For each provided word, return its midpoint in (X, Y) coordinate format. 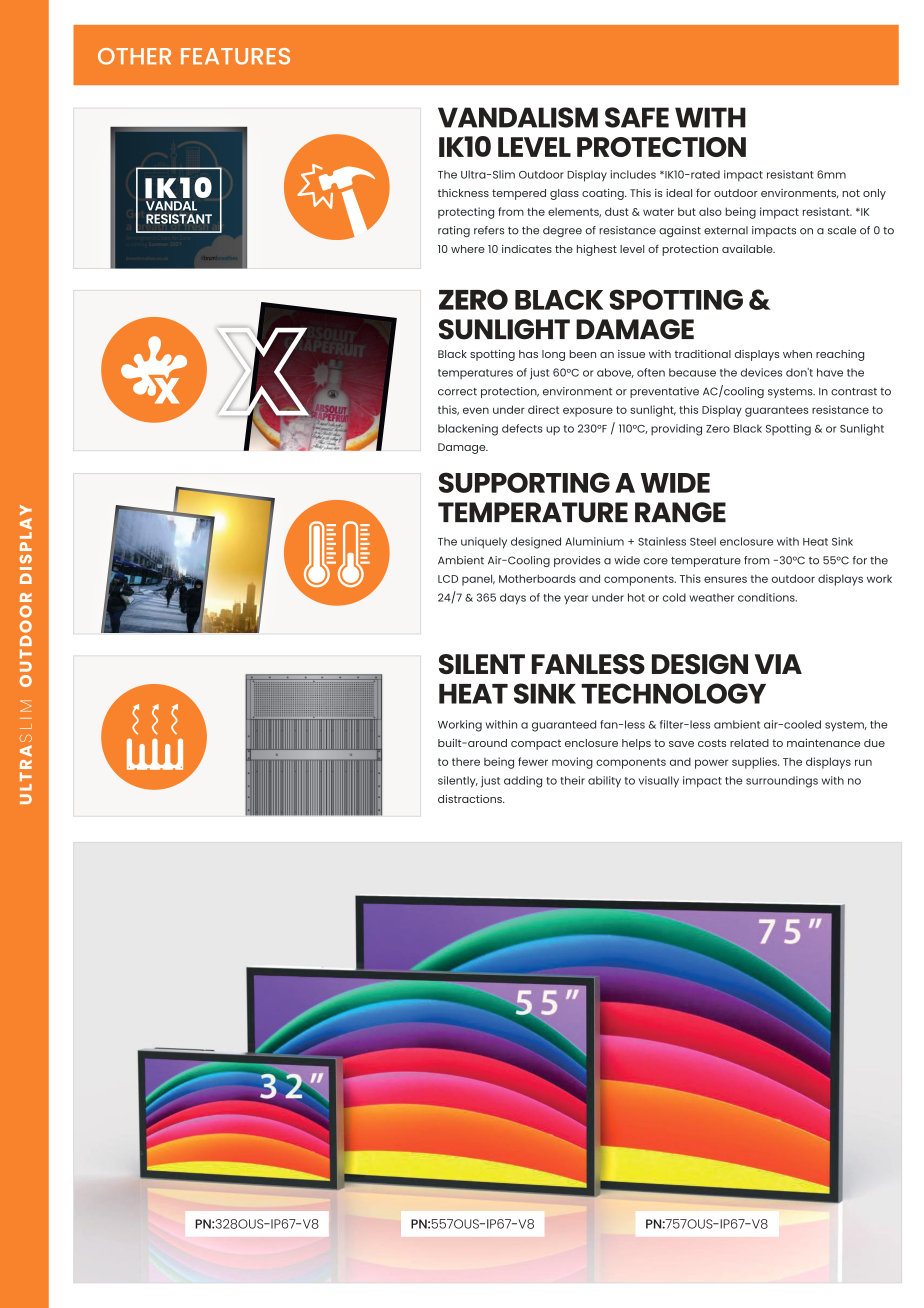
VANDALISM (518, 117)
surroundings (782, 782)
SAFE (637, 117)
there (466, 762)
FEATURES (235, 56)
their (572, 780)
